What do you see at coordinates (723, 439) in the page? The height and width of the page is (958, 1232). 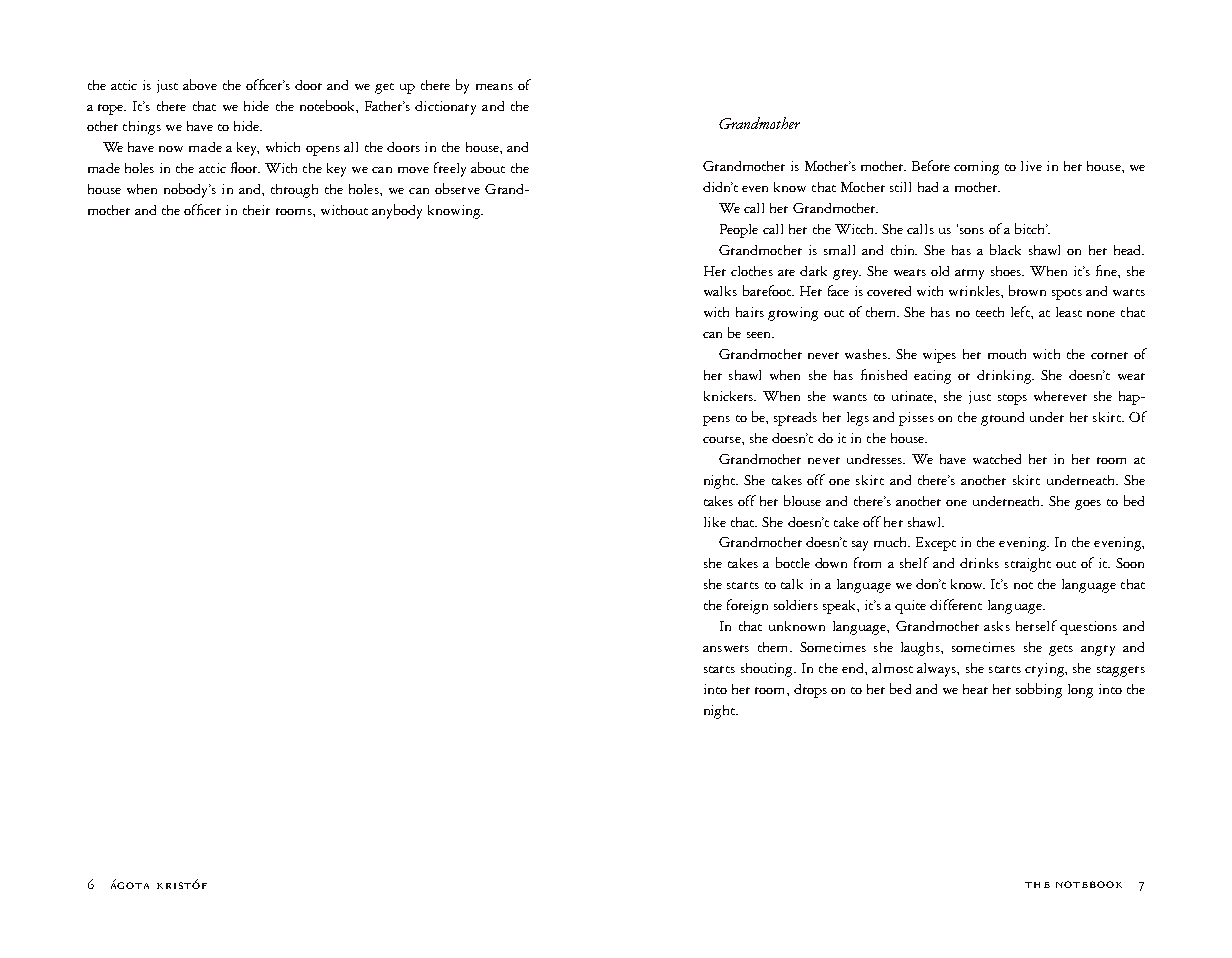 I see `course` at bounding box center [723, 439].
